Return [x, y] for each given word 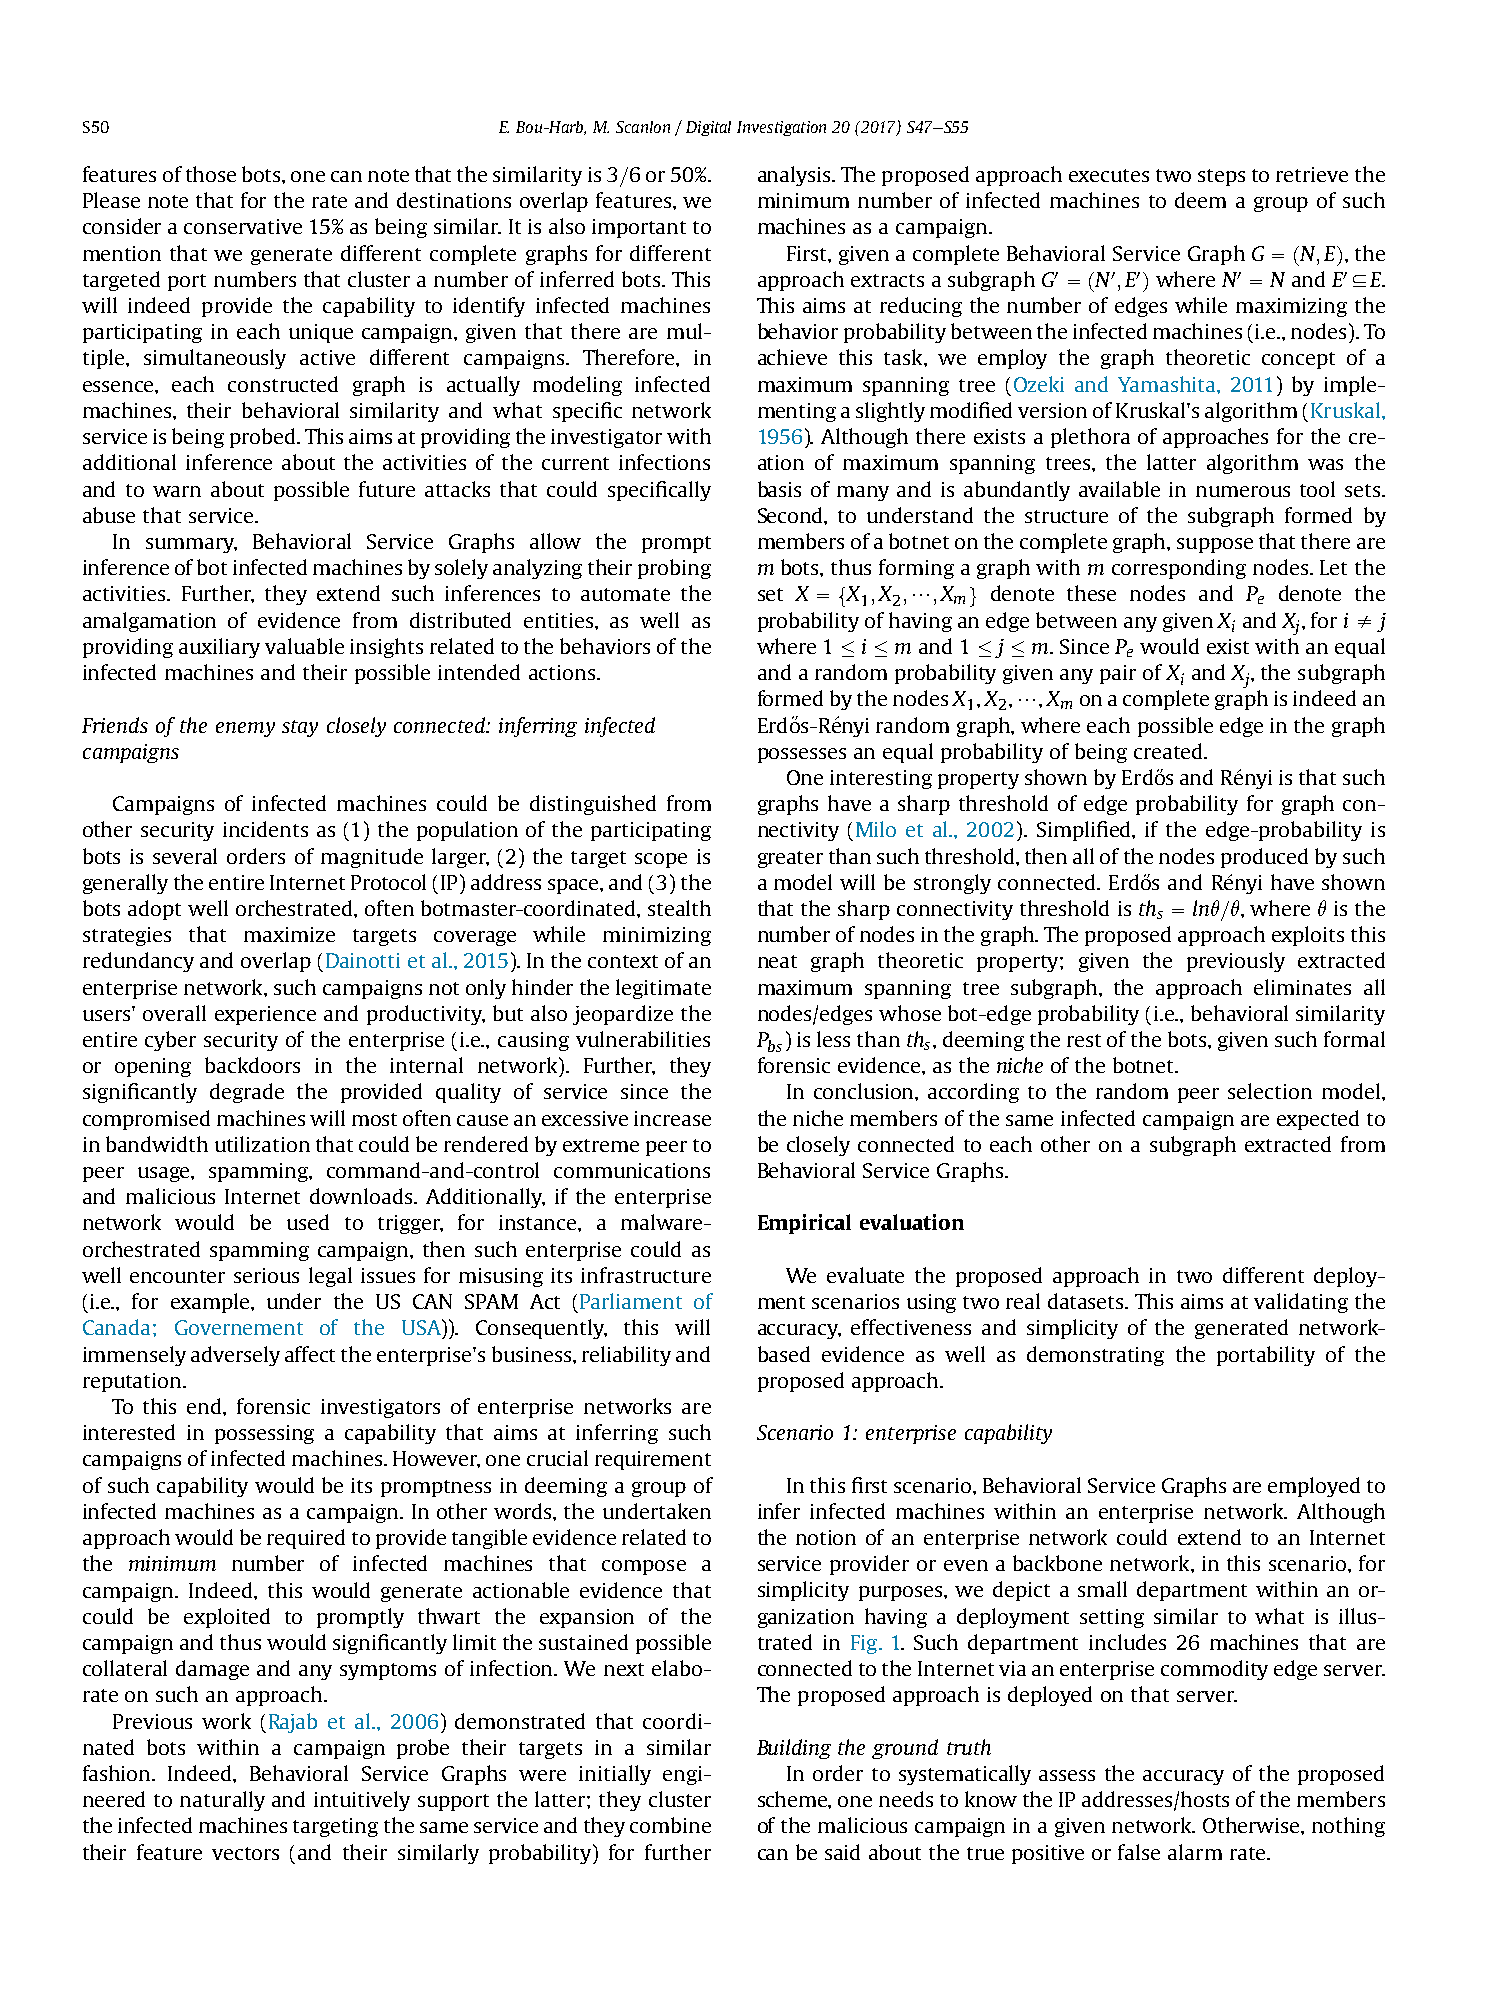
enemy [245, 729]
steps [1221, 177]
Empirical [804, 1224]
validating [1301, 1303]
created [1169, 751]
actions [563, 672]
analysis [795, 176]
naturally [222, 1801]
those [211, 174]
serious [266, 1275]
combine [670, 1825]
